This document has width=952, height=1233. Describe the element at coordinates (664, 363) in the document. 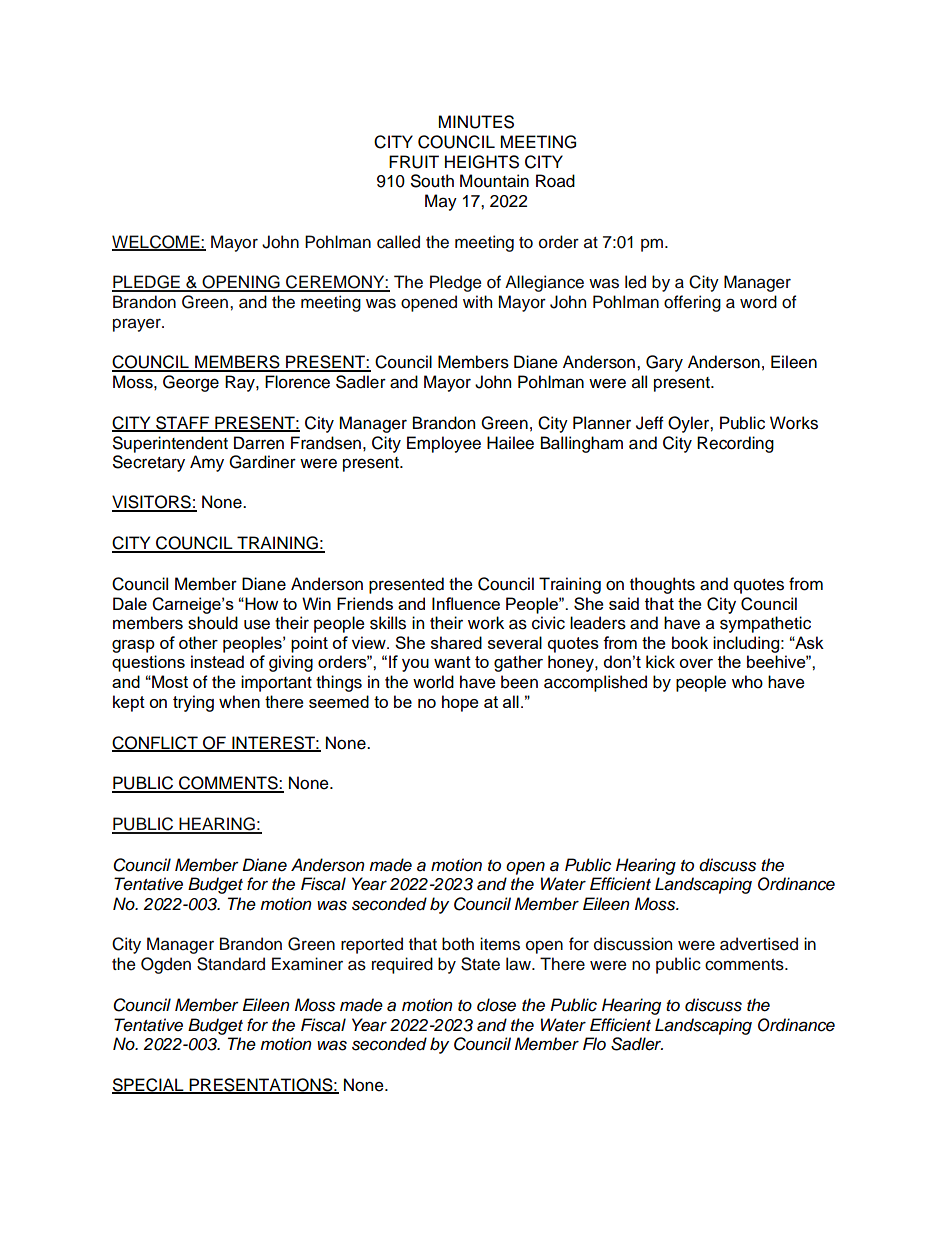

I see `Gary` at that location.
